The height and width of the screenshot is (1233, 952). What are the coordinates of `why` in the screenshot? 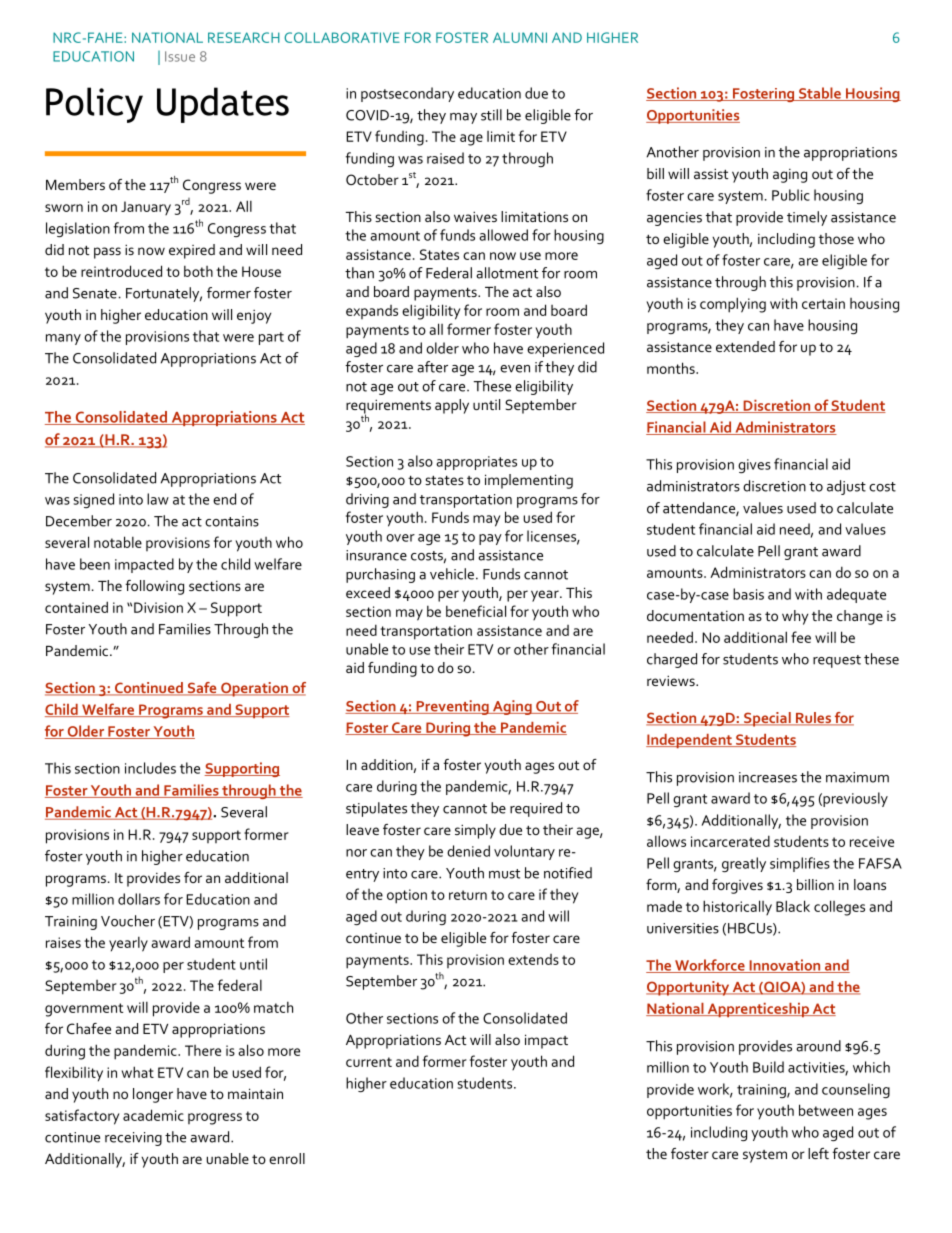 It's located at (795, 617).
